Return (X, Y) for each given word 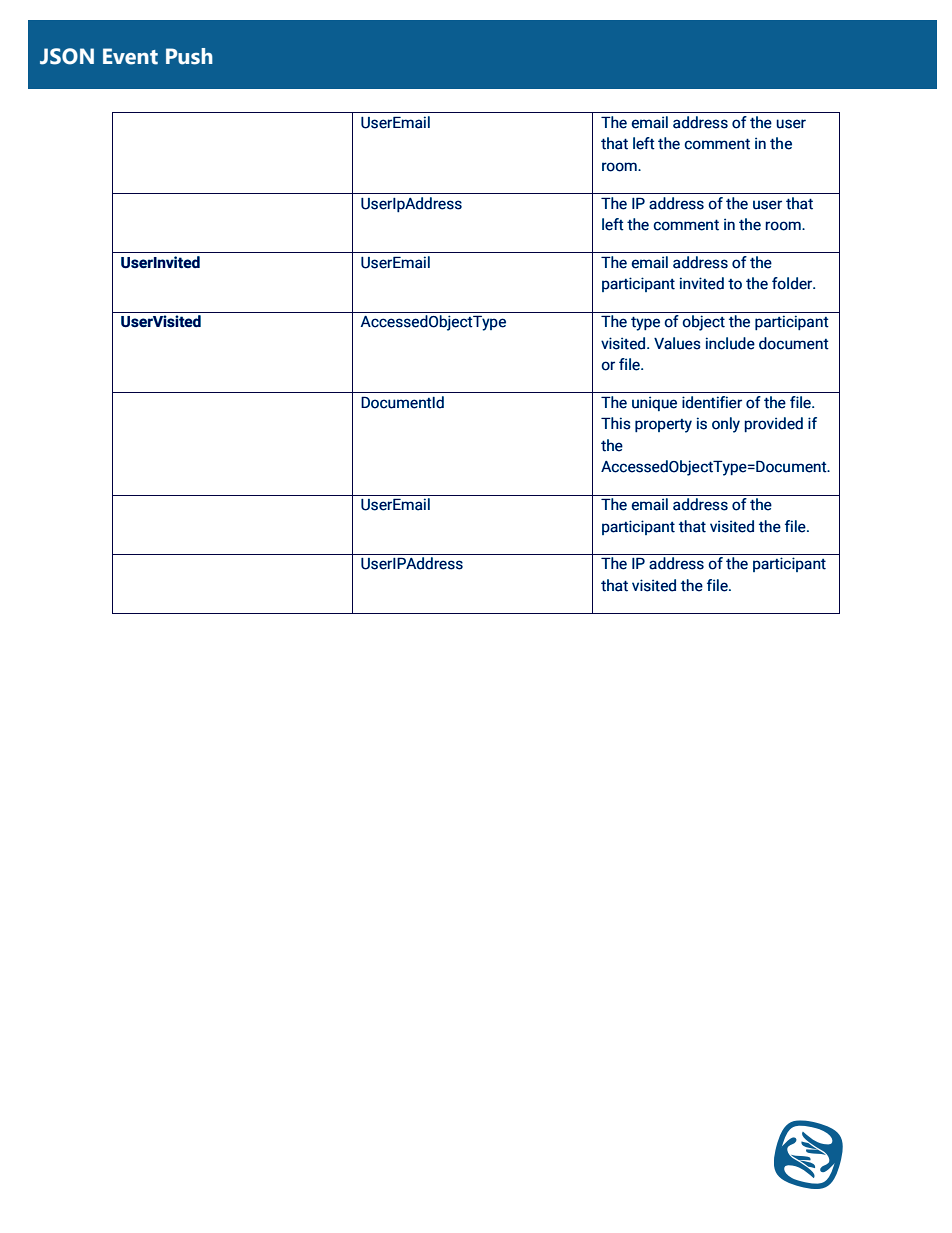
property (663, 426)
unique (654, 403)
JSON (67, 56)
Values (677, 343)
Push (189, 56)
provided (774, 424)
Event (130, 56)
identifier (712, 402)
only (726, 425)
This (616, 423)
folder (793, 283)
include (730, 343)
